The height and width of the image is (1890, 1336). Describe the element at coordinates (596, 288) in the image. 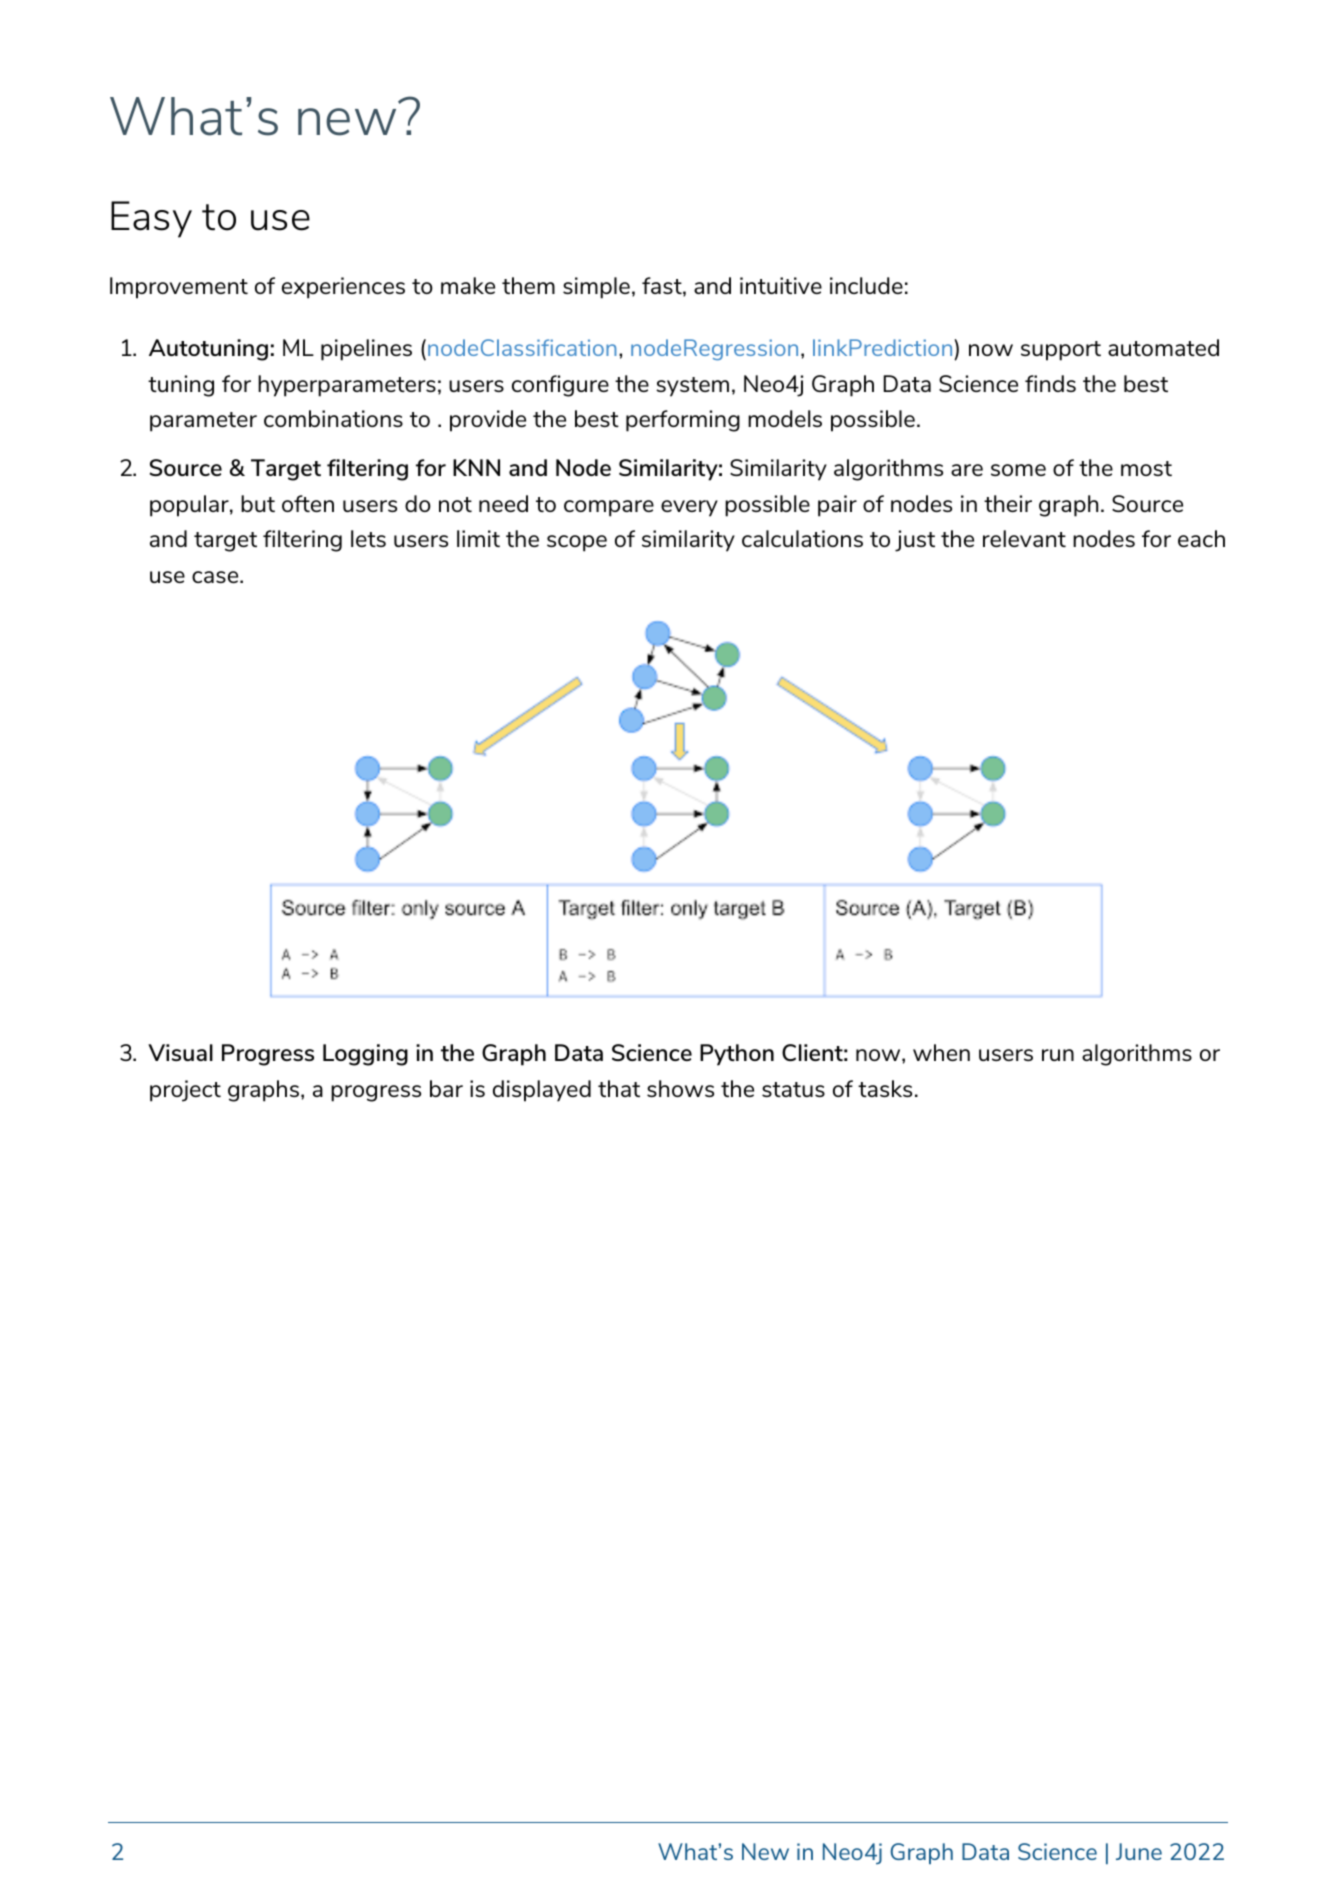

I see `simple` at that location.
